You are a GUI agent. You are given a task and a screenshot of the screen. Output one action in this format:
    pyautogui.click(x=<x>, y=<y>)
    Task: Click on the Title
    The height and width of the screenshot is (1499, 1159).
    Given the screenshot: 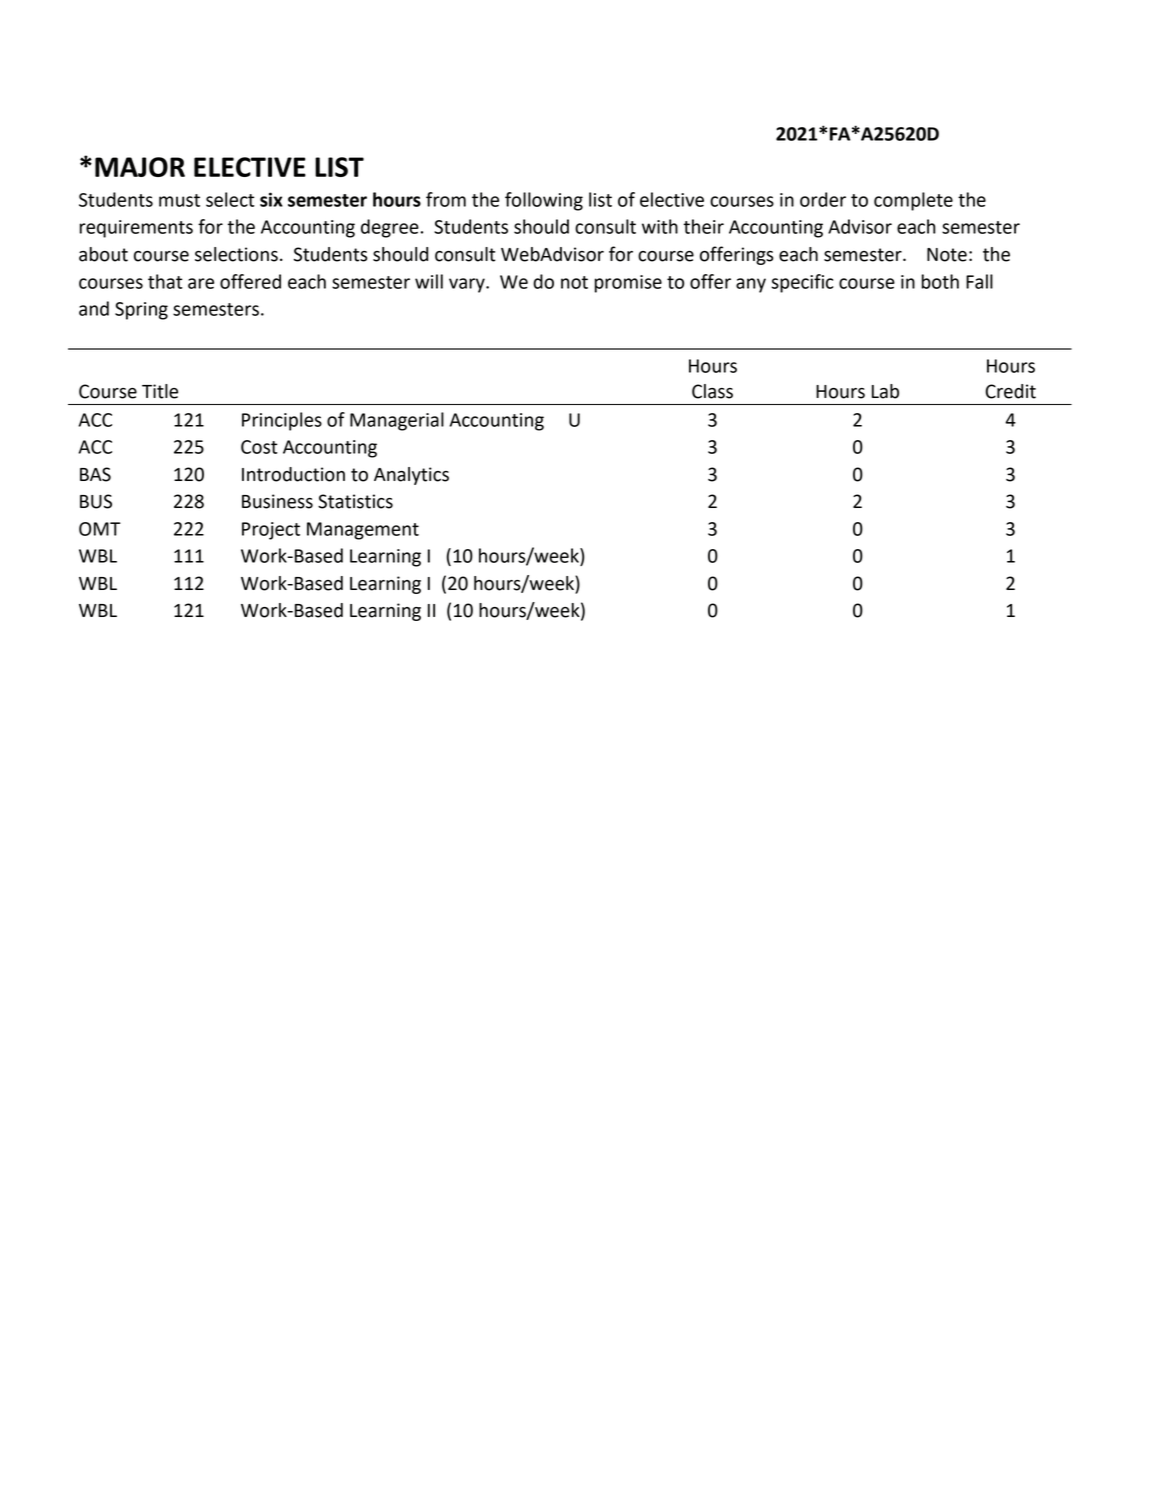 What is the action you would take?
    pyautogui.click(x=160, y=391)
